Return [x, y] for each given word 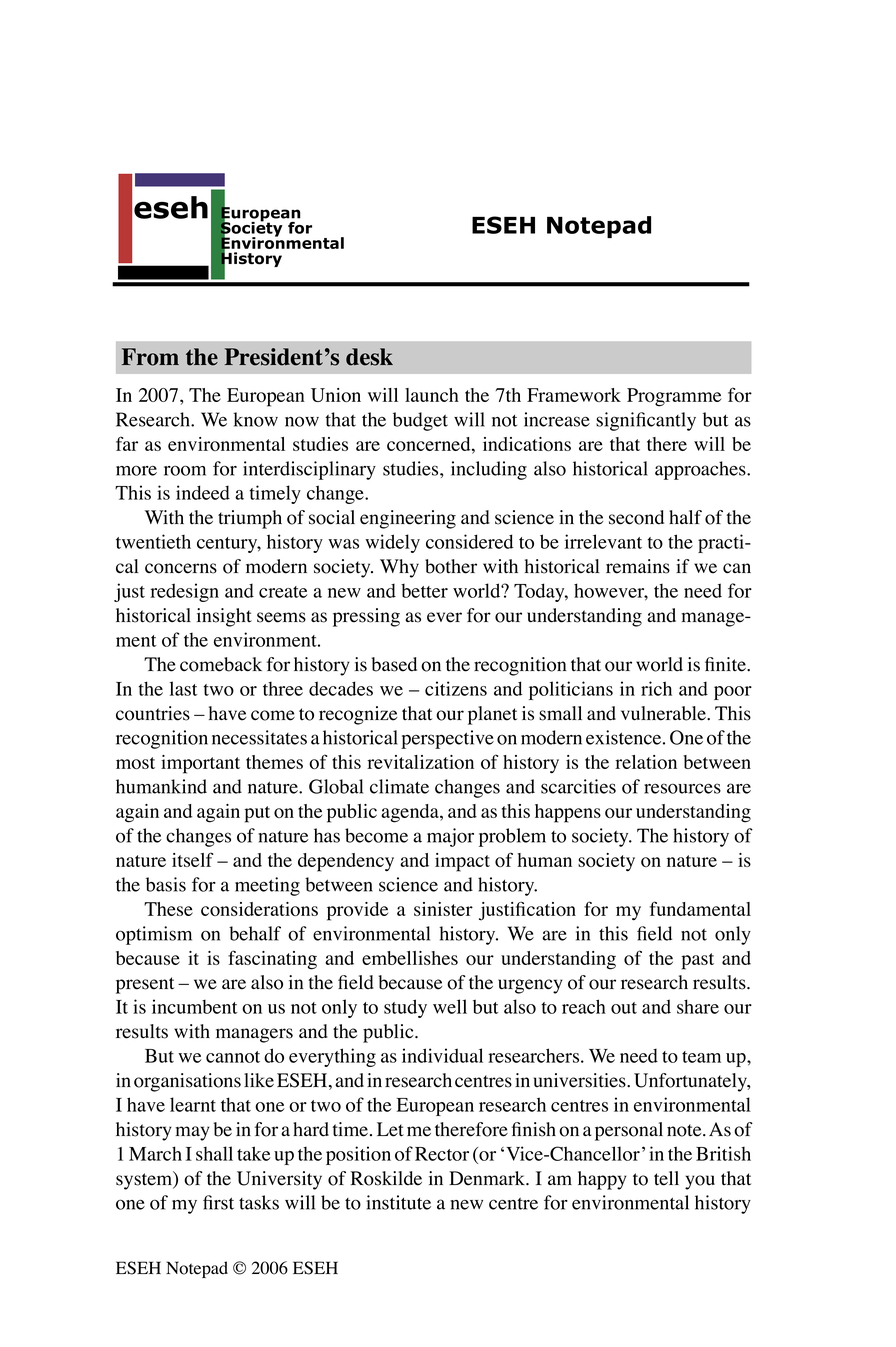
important [200, 764]
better [424, 591]
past [697, 961]
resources [682, 788]
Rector [442, 1154]
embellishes [410, 958]
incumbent [194, 1006]
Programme [674, 397]
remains [638, 566]
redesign [184, 592]
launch [432, 395]
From [150, 357]
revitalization [420, 762]
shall [214, 1153]
